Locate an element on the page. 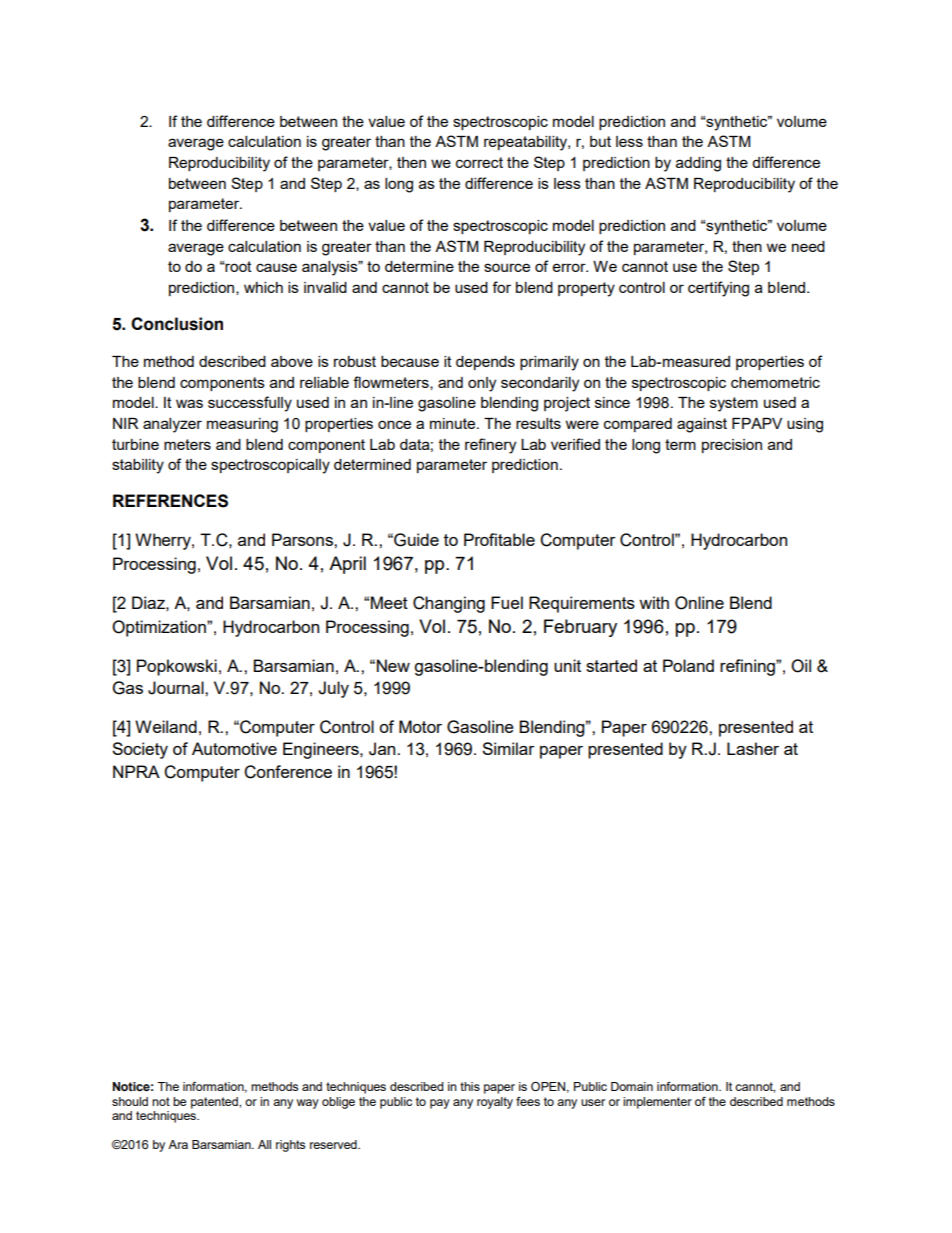 The width and height of the page is (952, 1233). Domain is located at coordinates (632, 1086).
